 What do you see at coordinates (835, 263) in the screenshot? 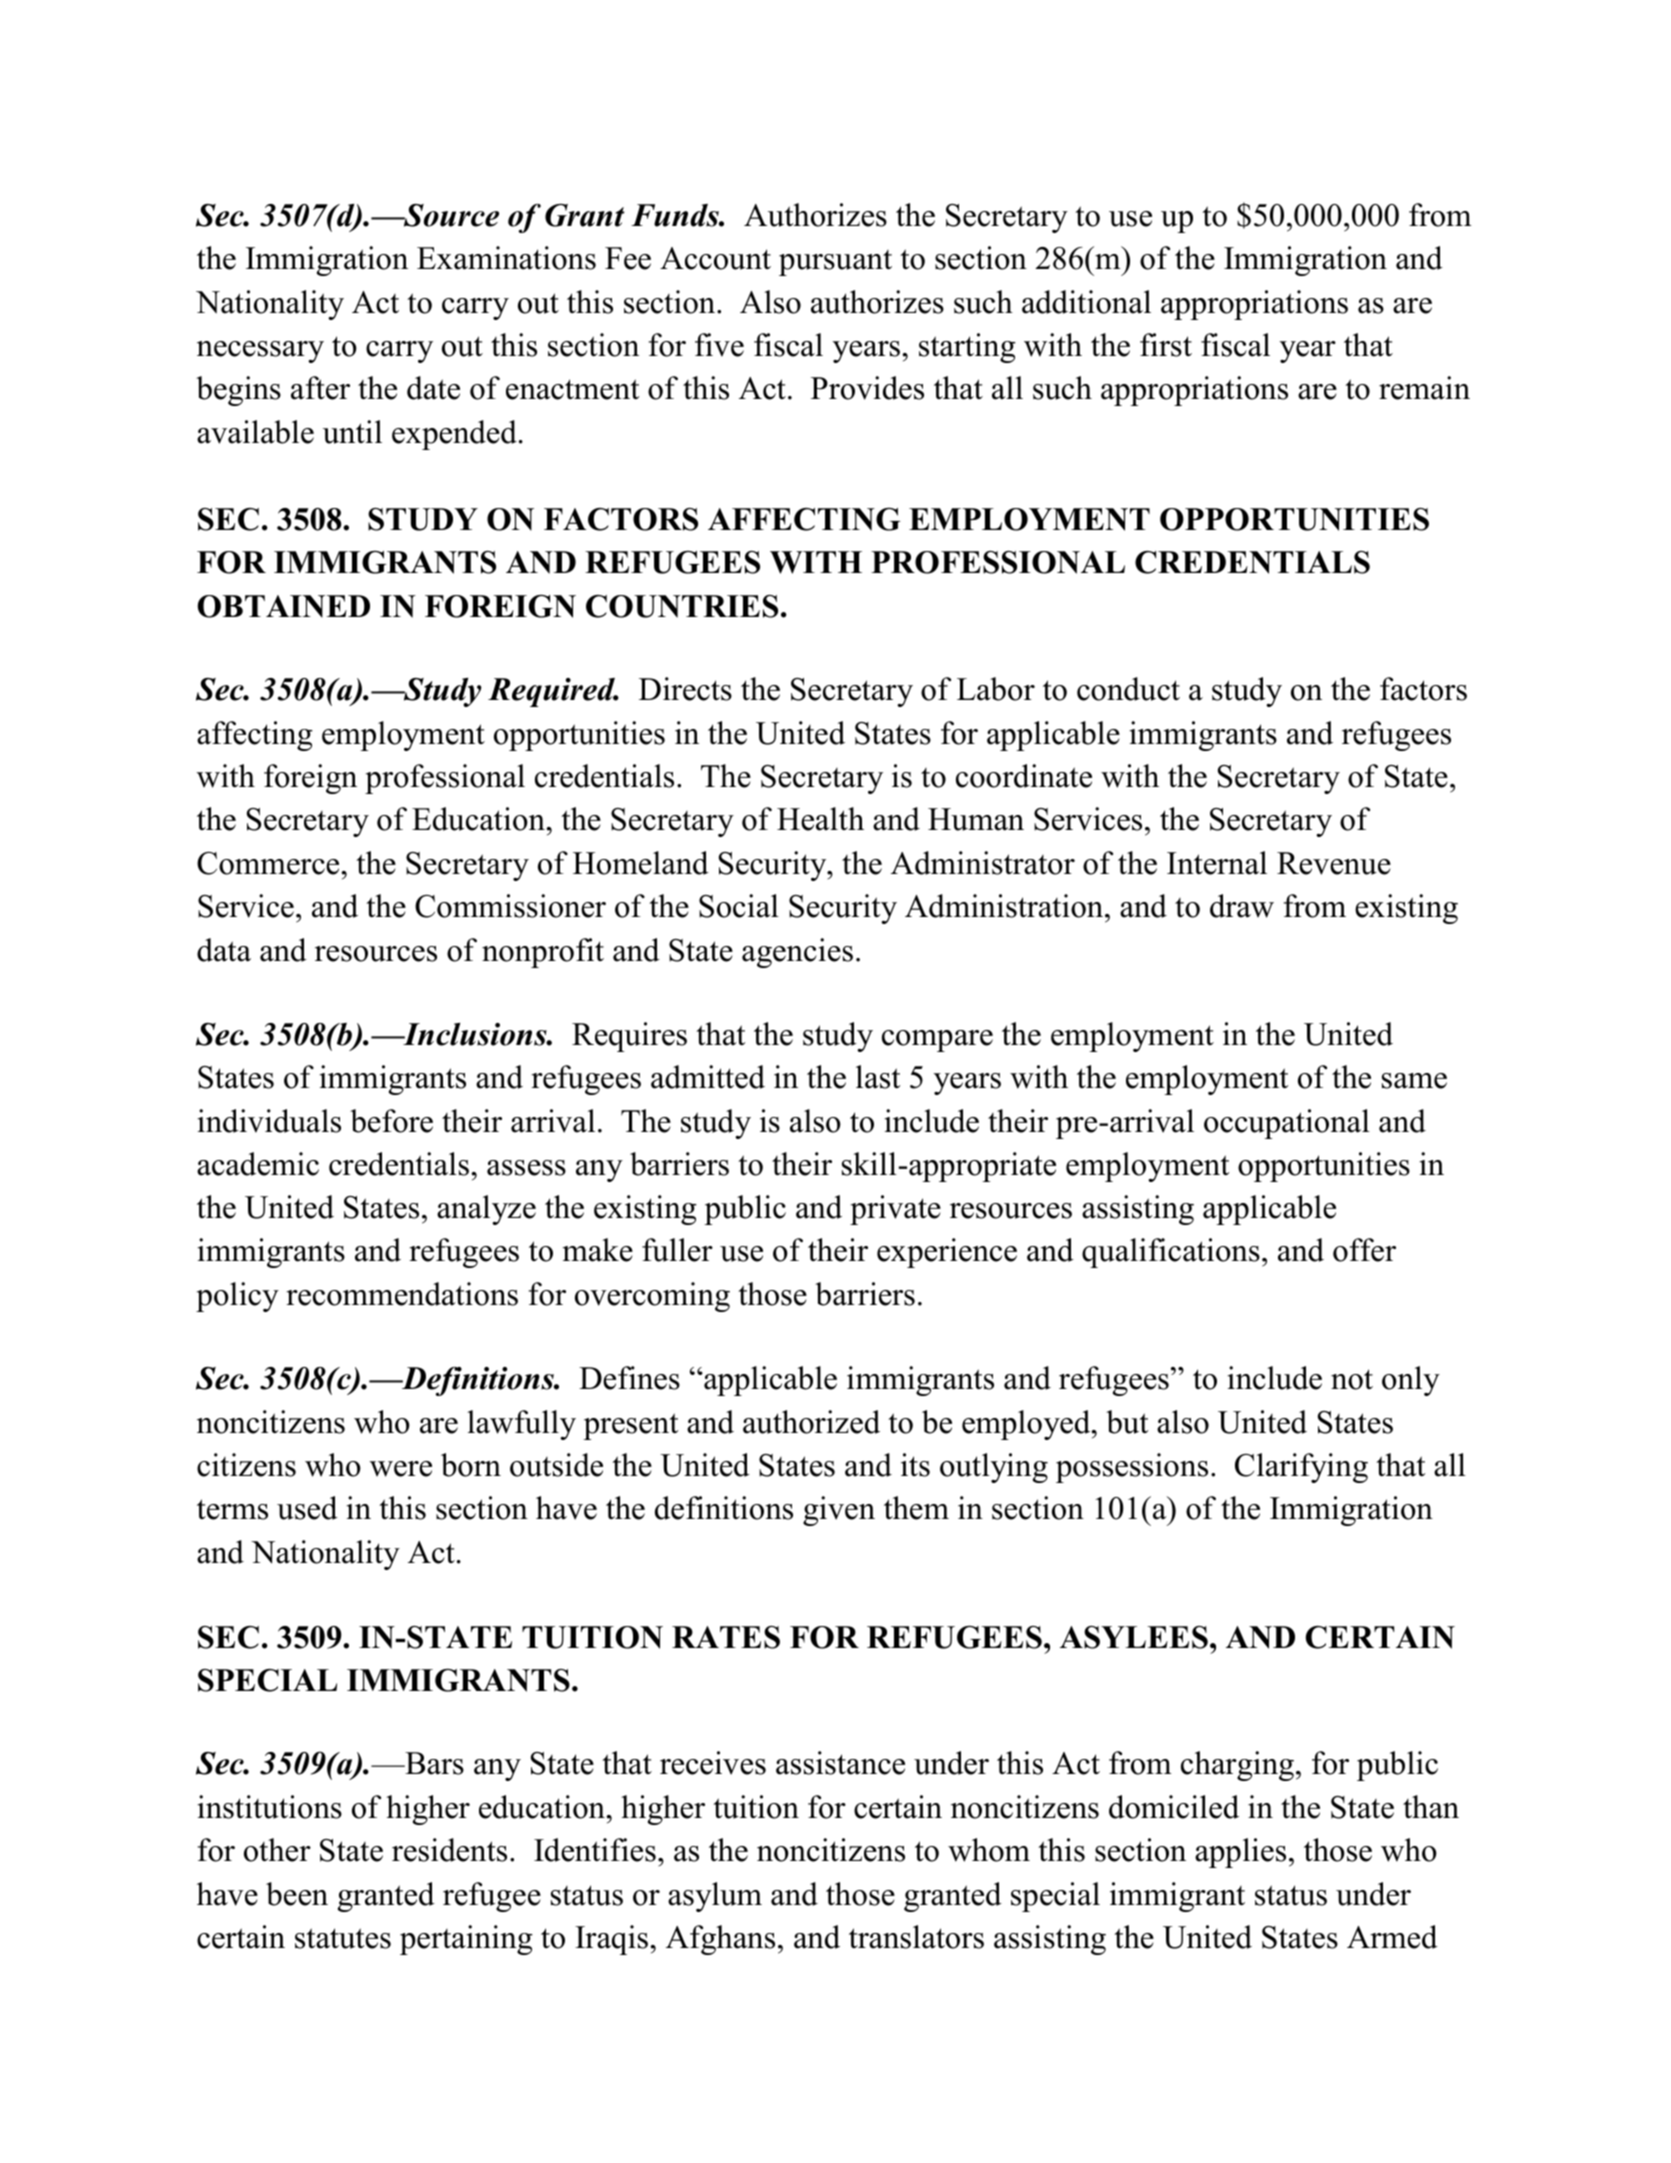
I see `pursuant` at bounding box center [835, 263].
